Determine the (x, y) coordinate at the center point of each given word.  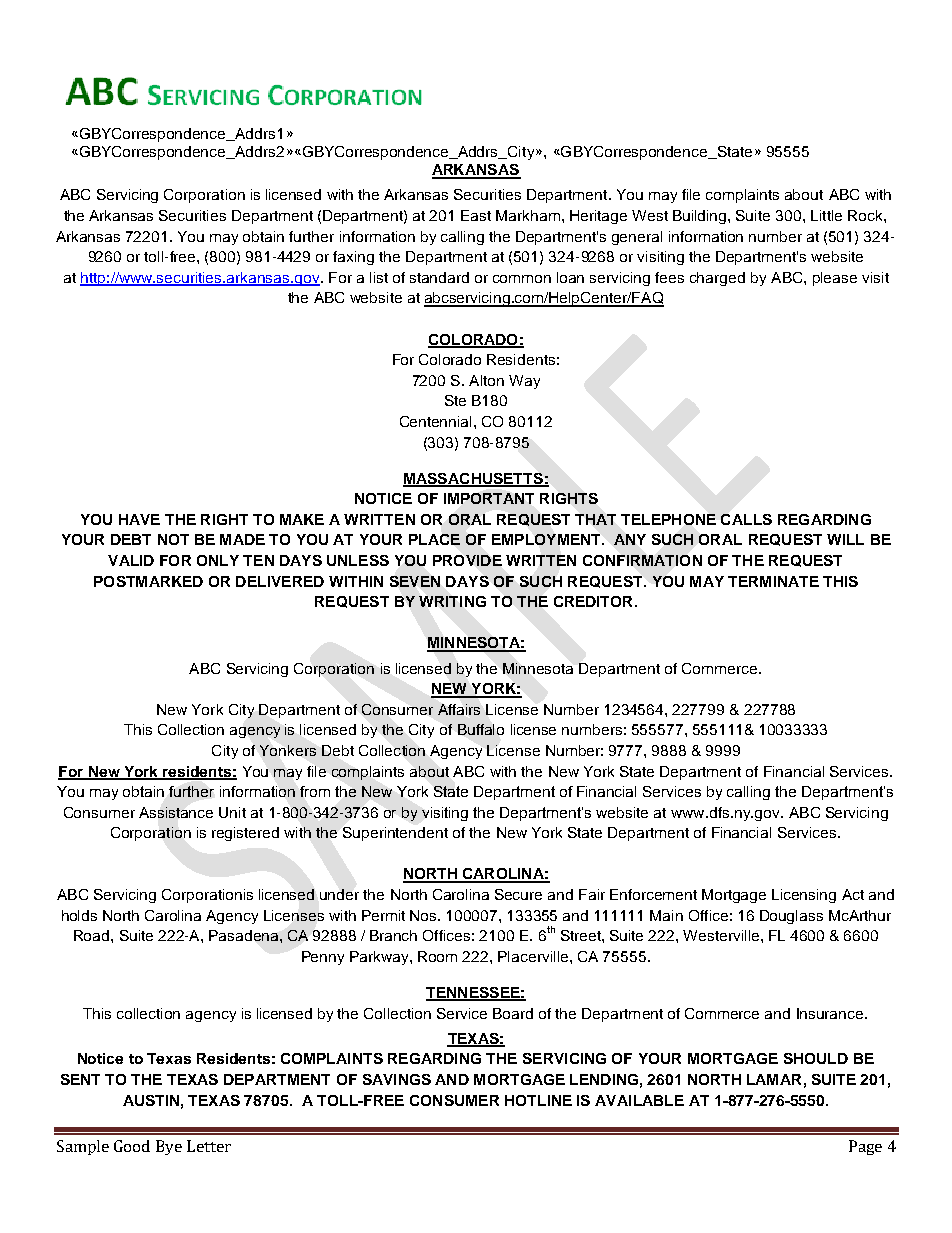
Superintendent (395, 834)
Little (826, 215)
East (476, 215)
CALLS (746, 519)
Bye (169, 1147)
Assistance (176, 812)
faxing (353, 258)
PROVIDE (467, 560)
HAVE (139, 519)
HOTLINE (538, 1100)
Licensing (804, 896)
